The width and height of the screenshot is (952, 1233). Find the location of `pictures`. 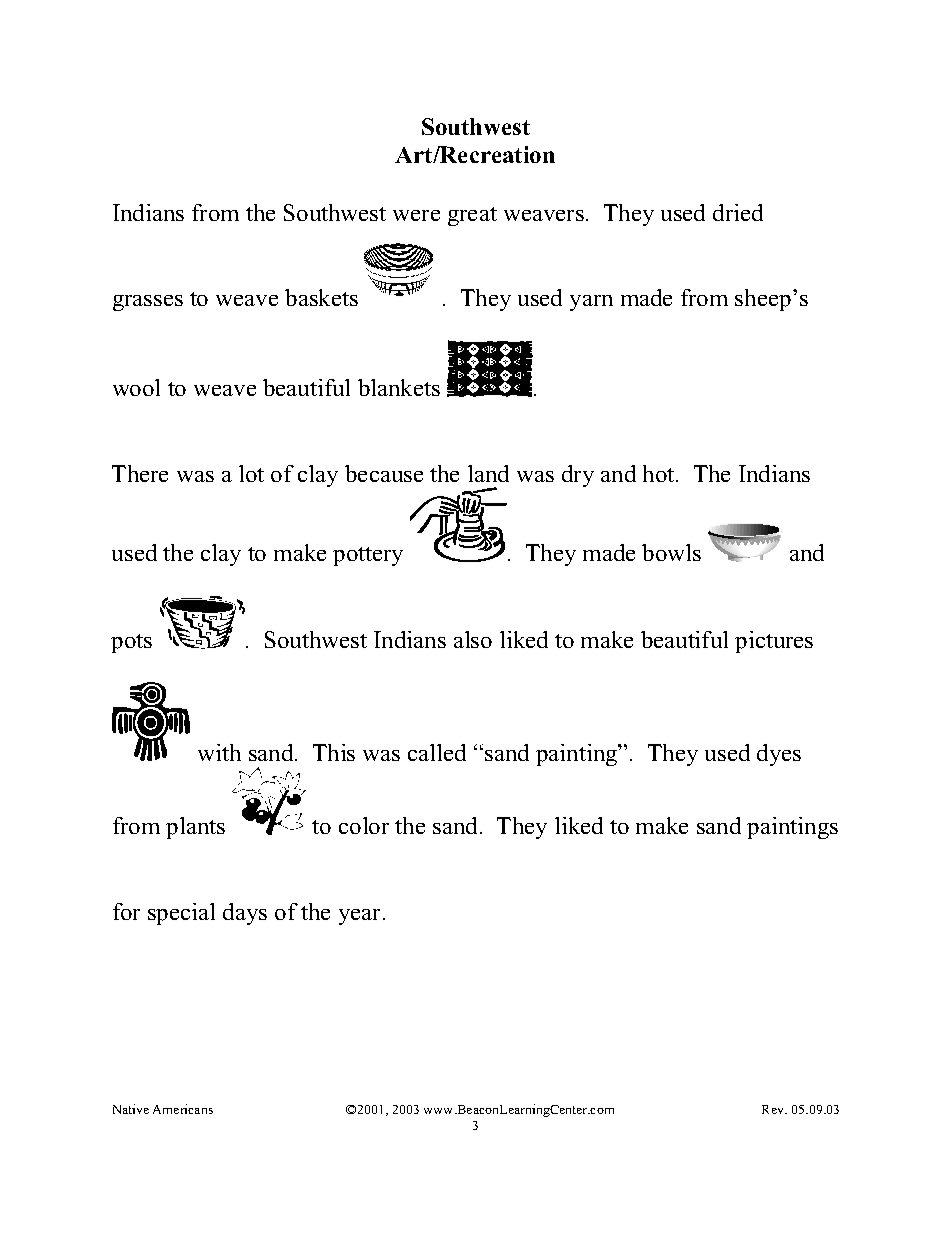

pictures is located at coordinates (774, 642).
